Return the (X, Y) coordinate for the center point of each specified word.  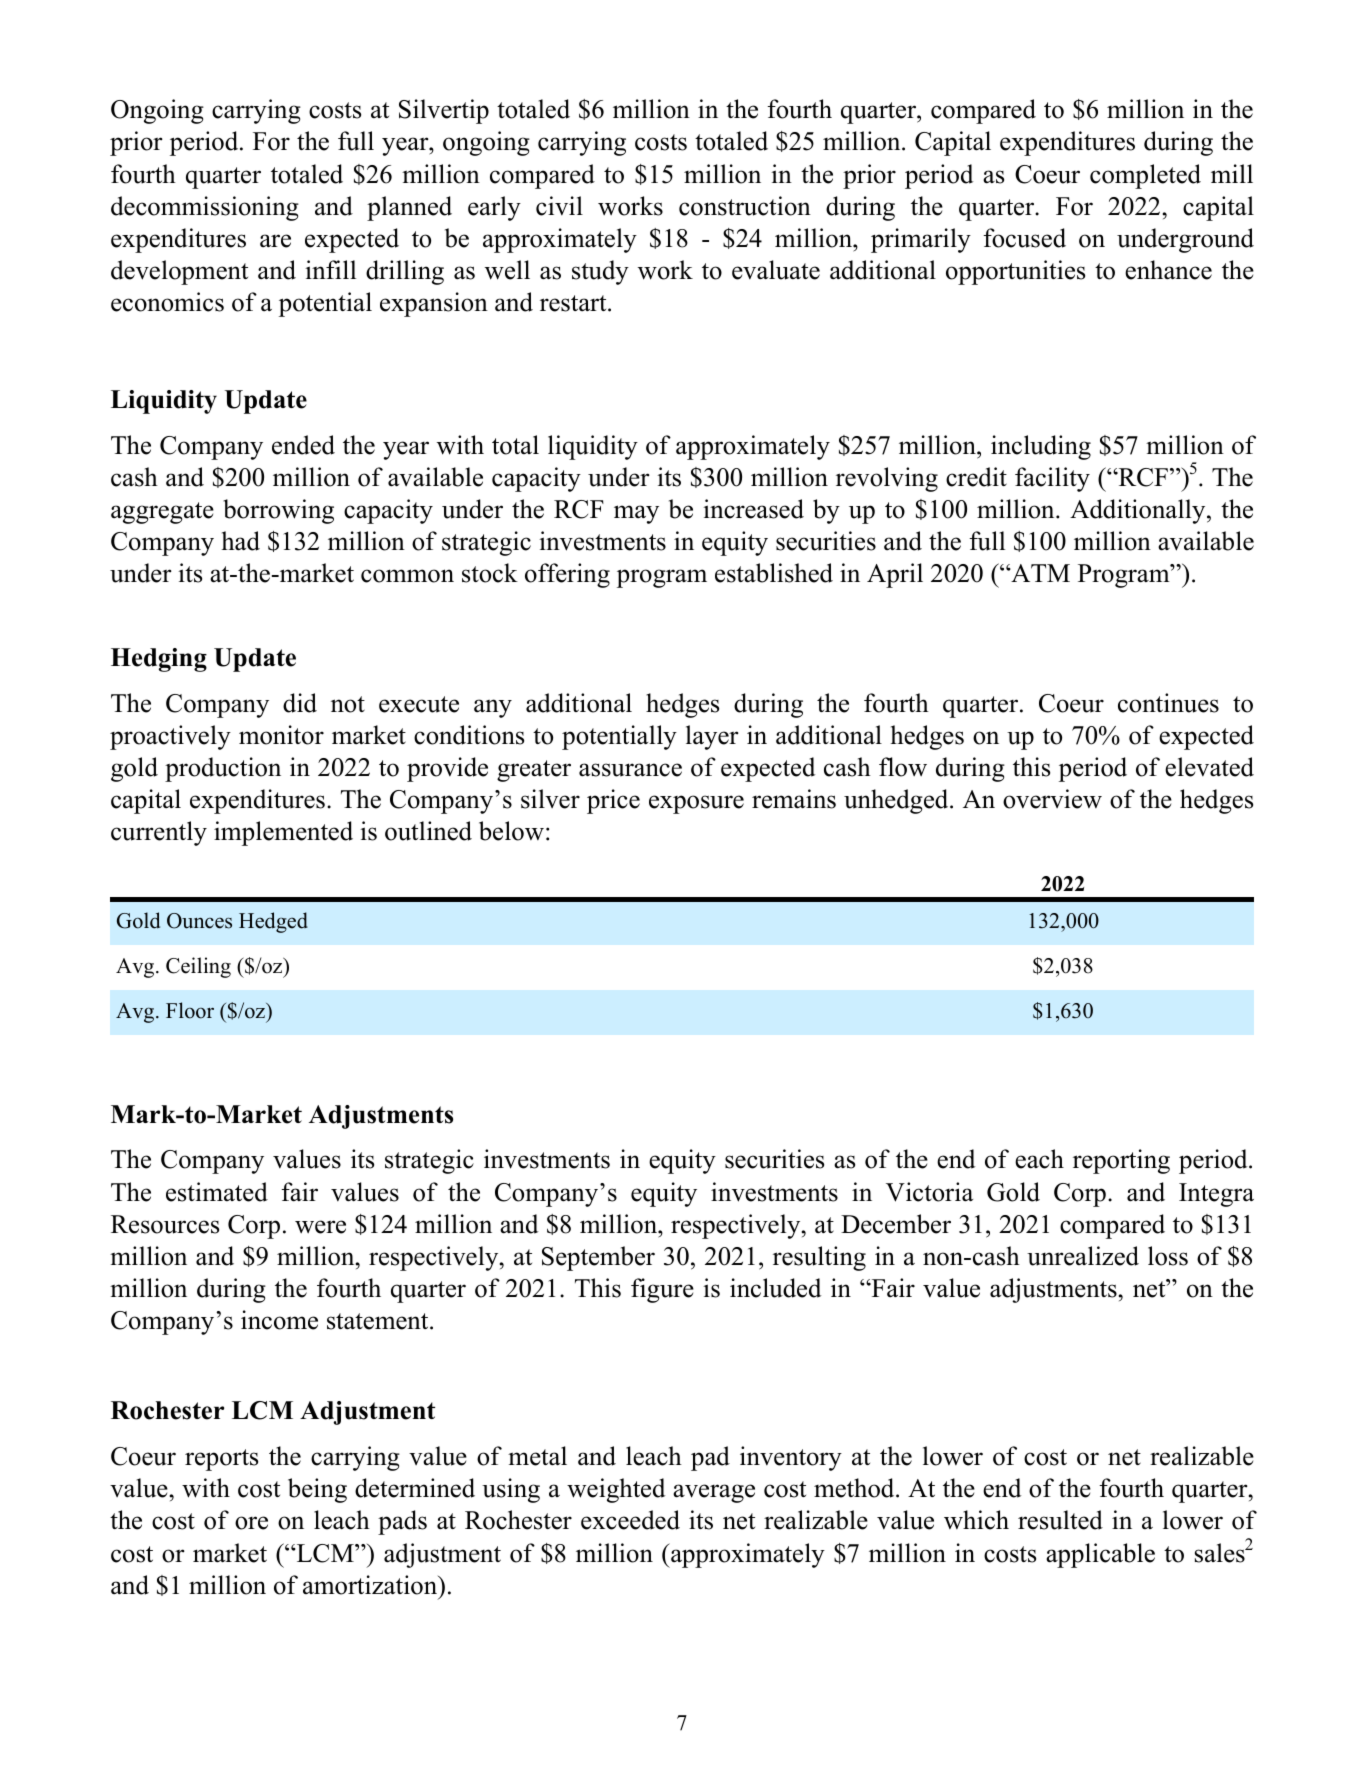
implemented (283, 833)
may (636, 514)
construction (745, 206)
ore (251, 1523)
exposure (696, 804)
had (241, 541)
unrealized (1083, 1256)
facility (1052, 479)
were (320, 1227)
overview (1052, 799)
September (598, 1258)
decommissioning (205, 208)
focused (1024, 238)
